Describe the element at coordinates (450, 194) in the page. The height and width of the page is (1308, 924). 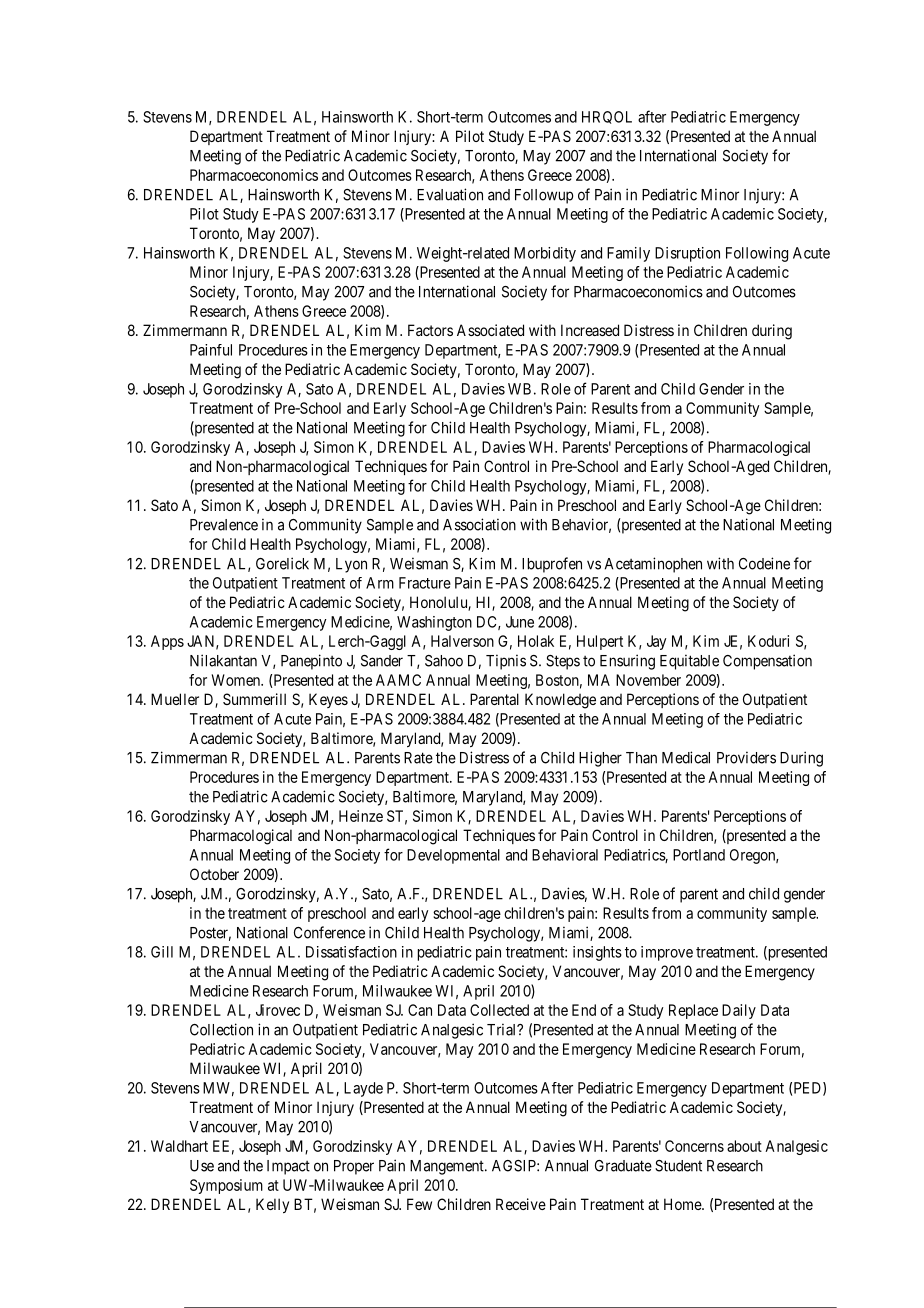
I see `Evaluation` at that location.
